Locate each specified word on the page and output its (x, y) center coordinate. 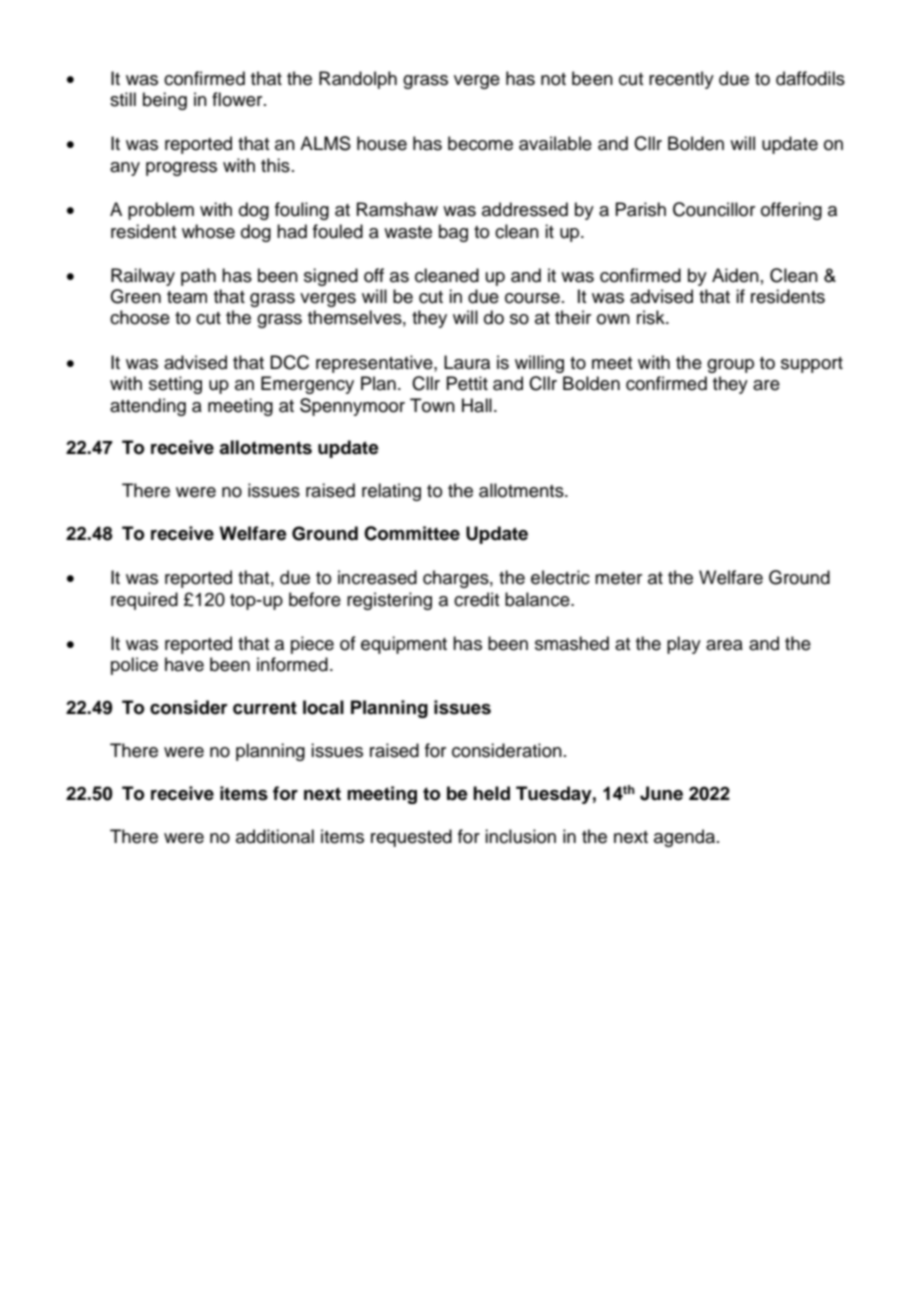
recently (681, 80)
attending (148, 407)
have (184, 664)
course (532, 298)
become (480, 143)
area (724, 645)
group (730, 366)
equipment (404, 645)
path (198, 277)
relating (391, 492)
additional (275, 836)
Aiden (735, 275)
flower (238, 99)
